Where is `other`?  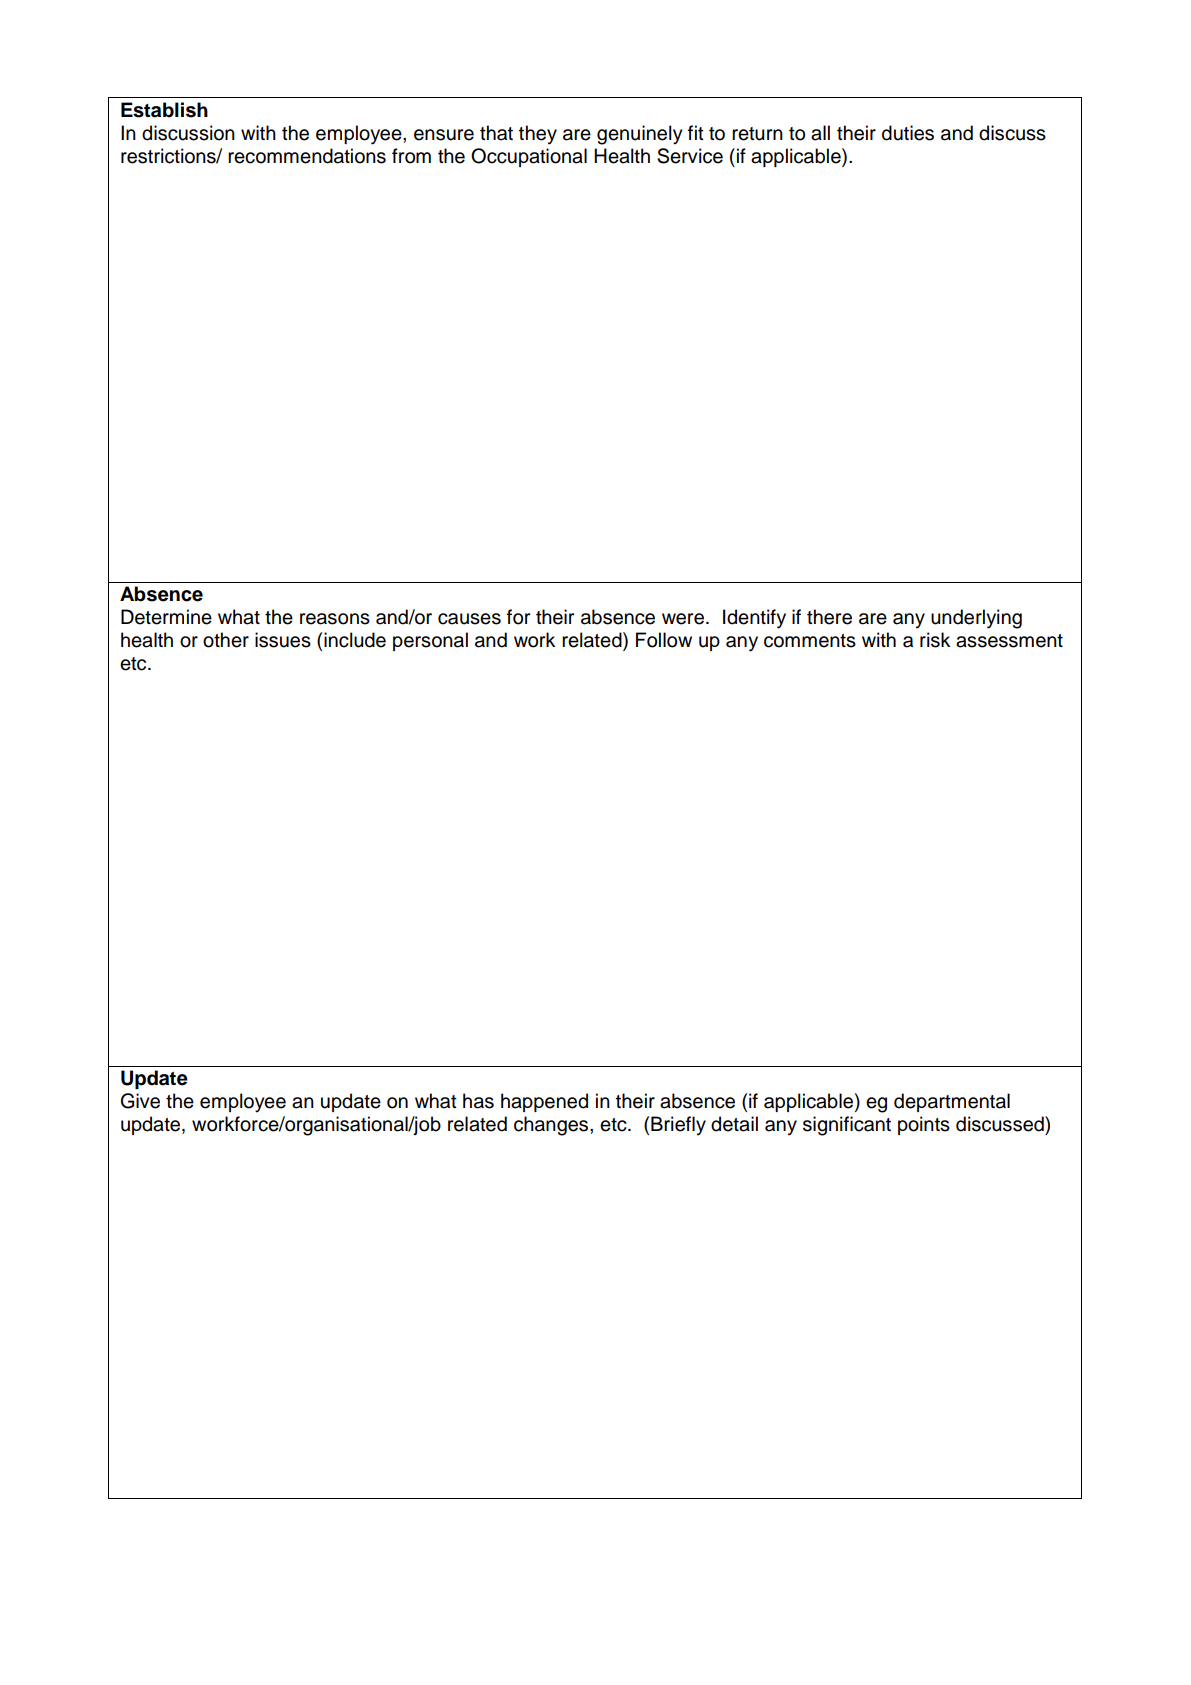 other is located at coordinates (226, 640).
